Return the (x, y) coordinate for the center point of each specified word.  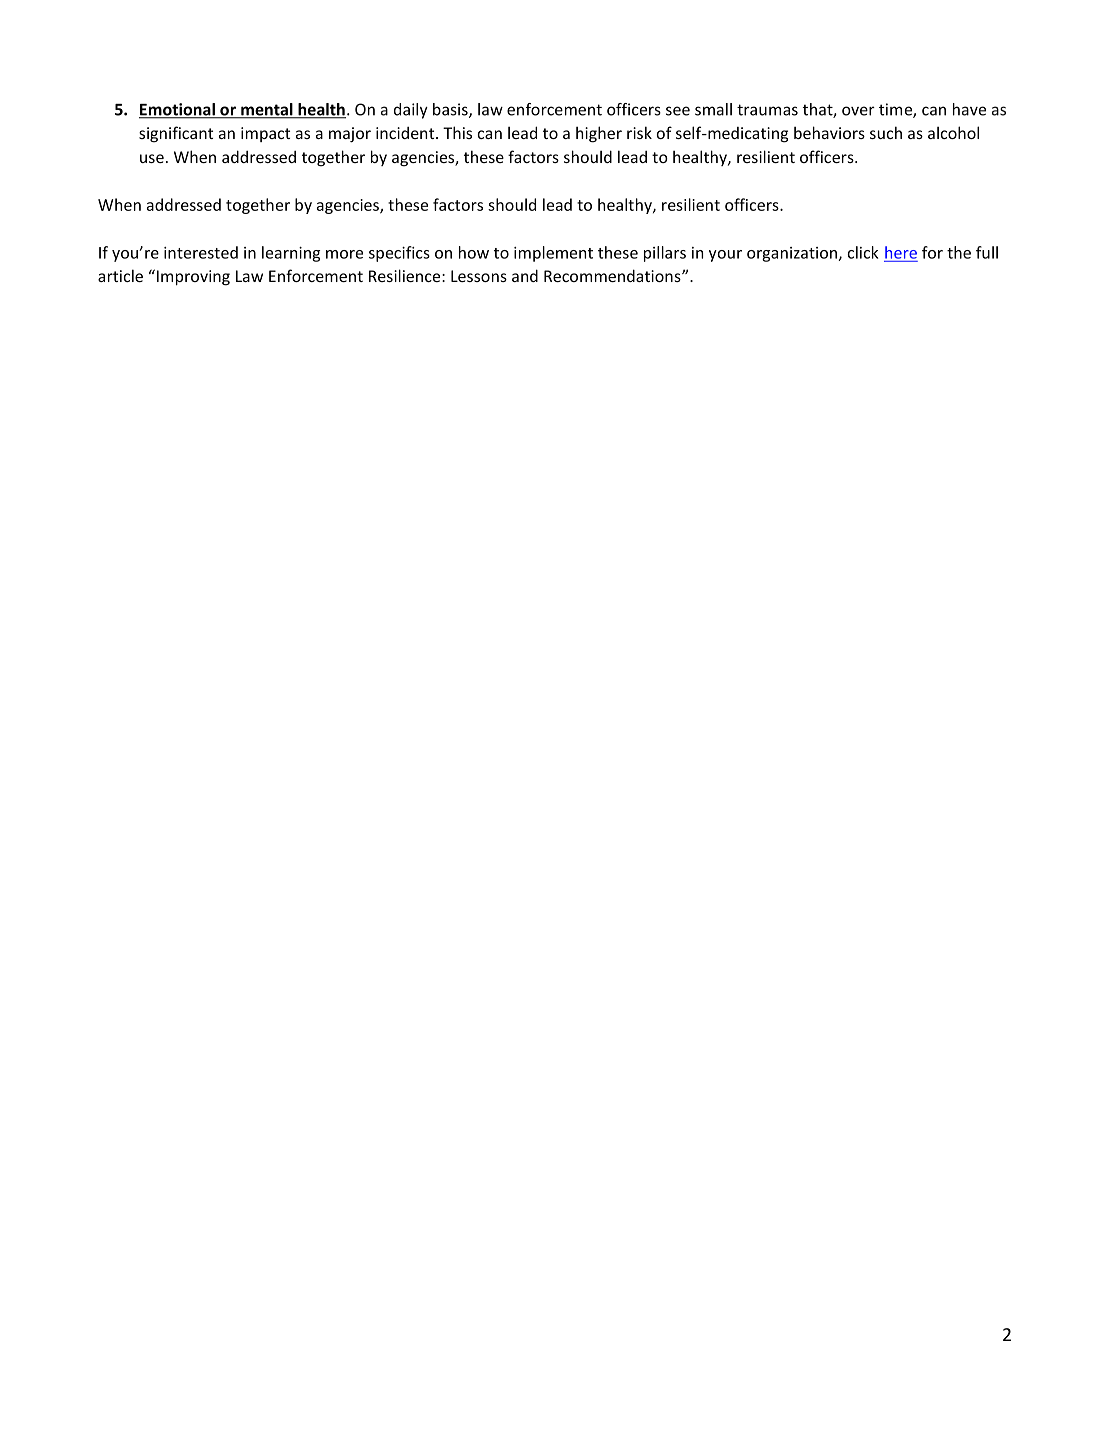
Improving (193, 278)
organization (793, 254)
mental (267, 110)
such (886, 132)
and (525, 275)
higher (599, 134)
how (474, 252)
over (858, 111)
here (901, 252)
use (152, 158)
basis (451, 110)
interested (201, 252)
